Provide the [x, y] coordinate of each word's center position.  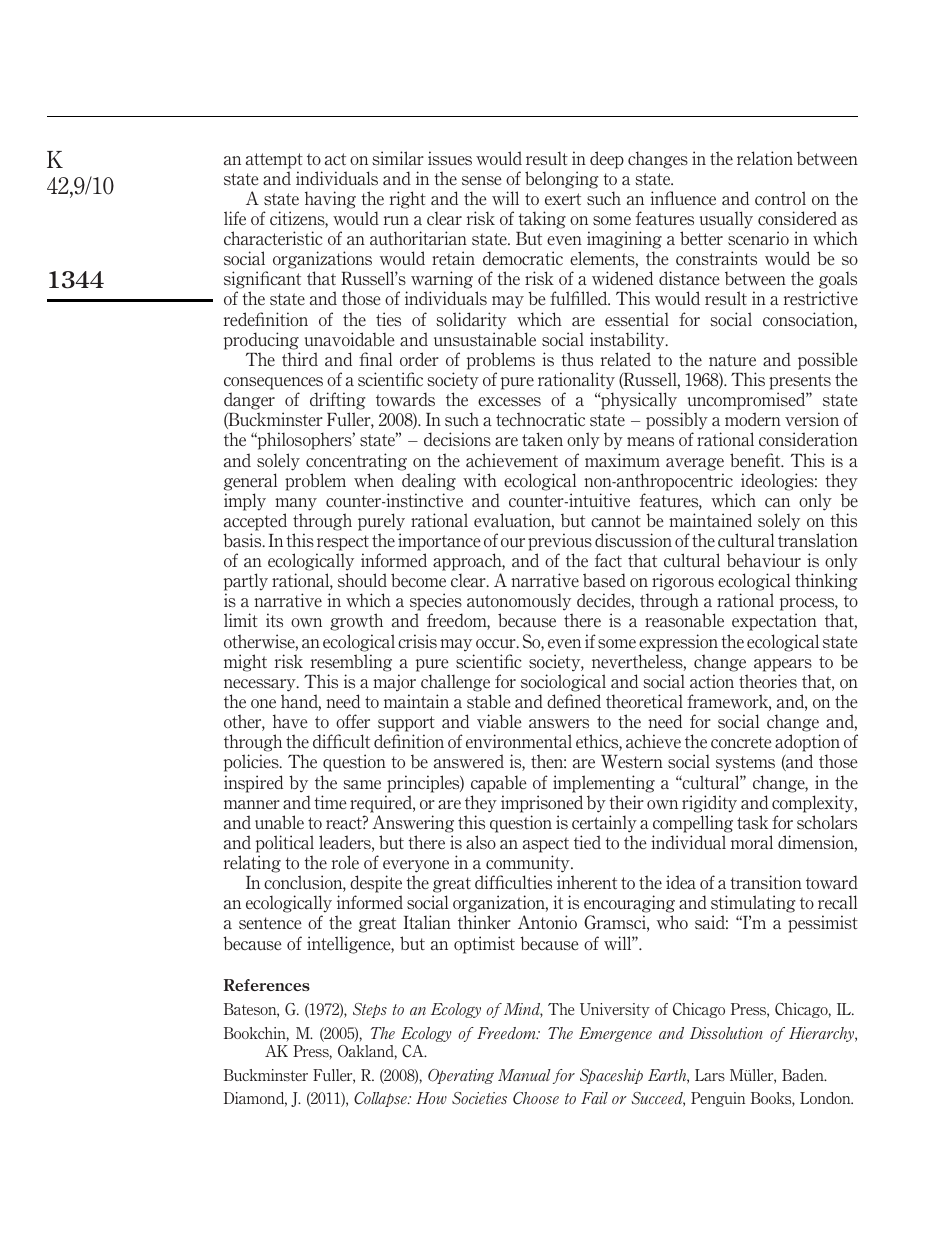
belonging [562, 180]
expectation [774, 622]
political [285, 844]
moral [752, 842]
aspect [546, 845]
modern [753, 419]
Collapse [381, 1099]
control [780, 198]
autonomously [520, 603]
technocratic [540, 419]
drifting [338, 401]
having [330, 200]
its [274, 620]
